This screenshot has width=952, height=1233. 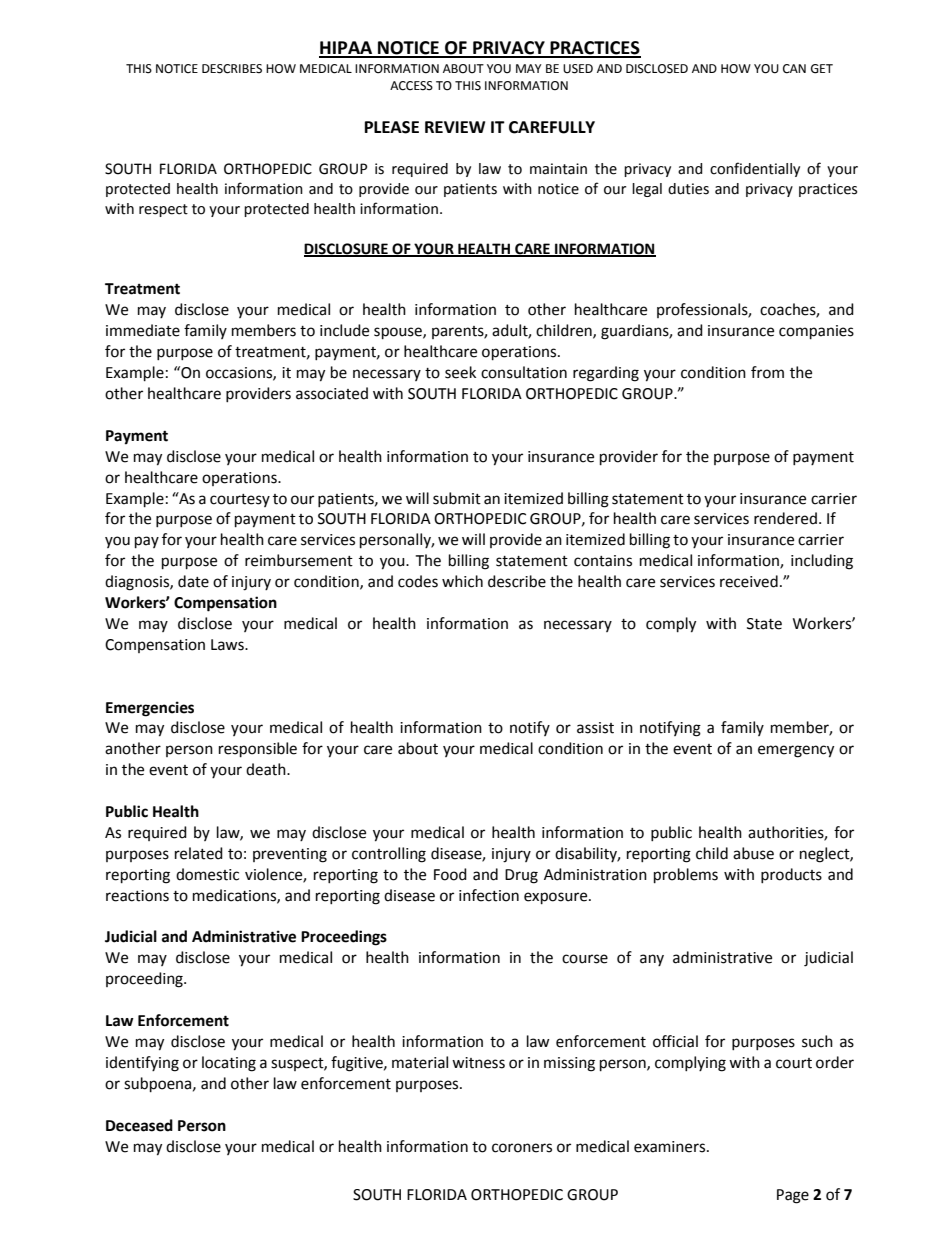 I want to click on CAN, so click(x=794, y=69).
